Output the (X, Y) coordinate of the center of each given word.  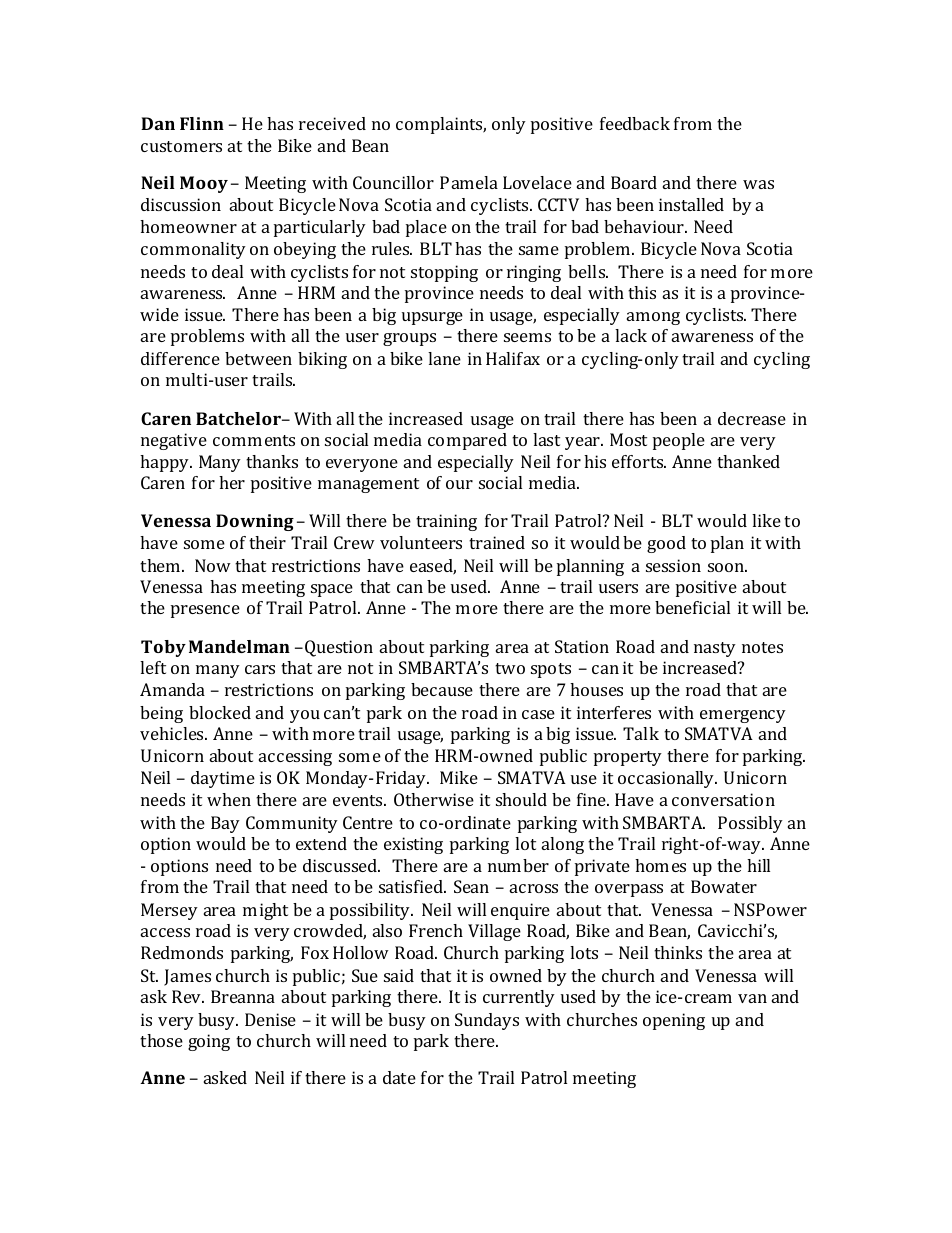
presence (205, 611)
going (209, 1042)
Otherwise (434, 799)
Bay (225, 824)
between (258, 358)
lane (444, 358)
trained (497, 542)
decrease (752, 418)
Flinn (202, 123)
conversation (723, 799)
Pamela (469, 182)
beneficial (692, 607)
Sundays (487, 1021)
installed (691, 204)
